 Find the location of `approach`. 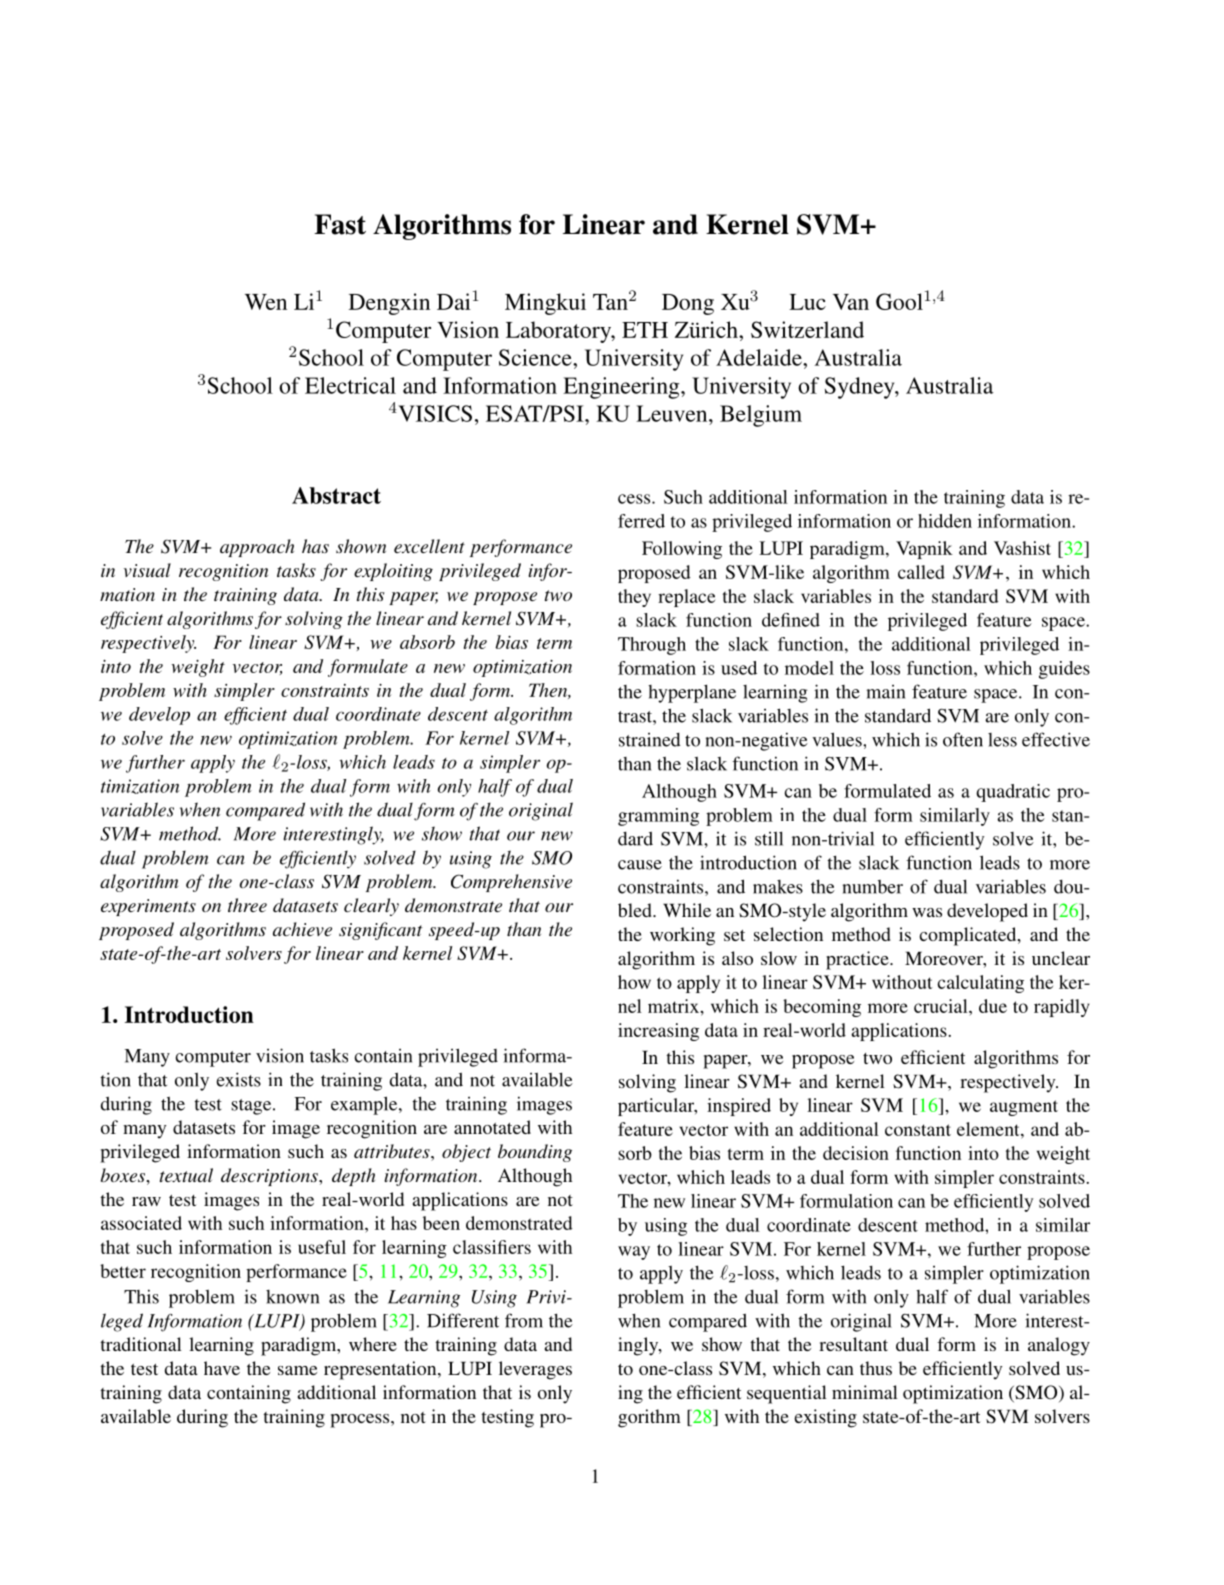

approach is located at coordinates (257, 548).
